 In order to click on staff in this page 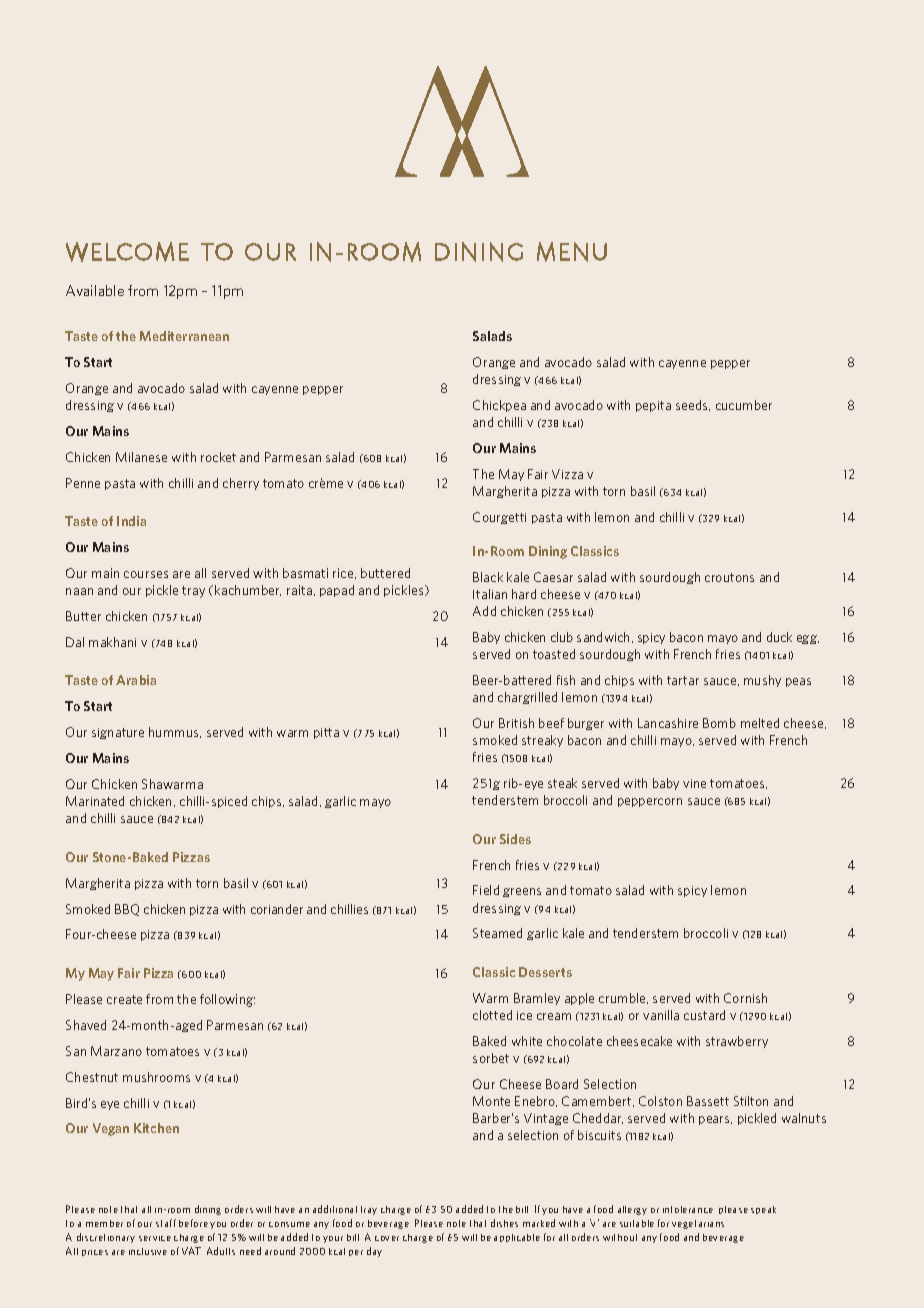, I will do `click(166, 1223)`.
